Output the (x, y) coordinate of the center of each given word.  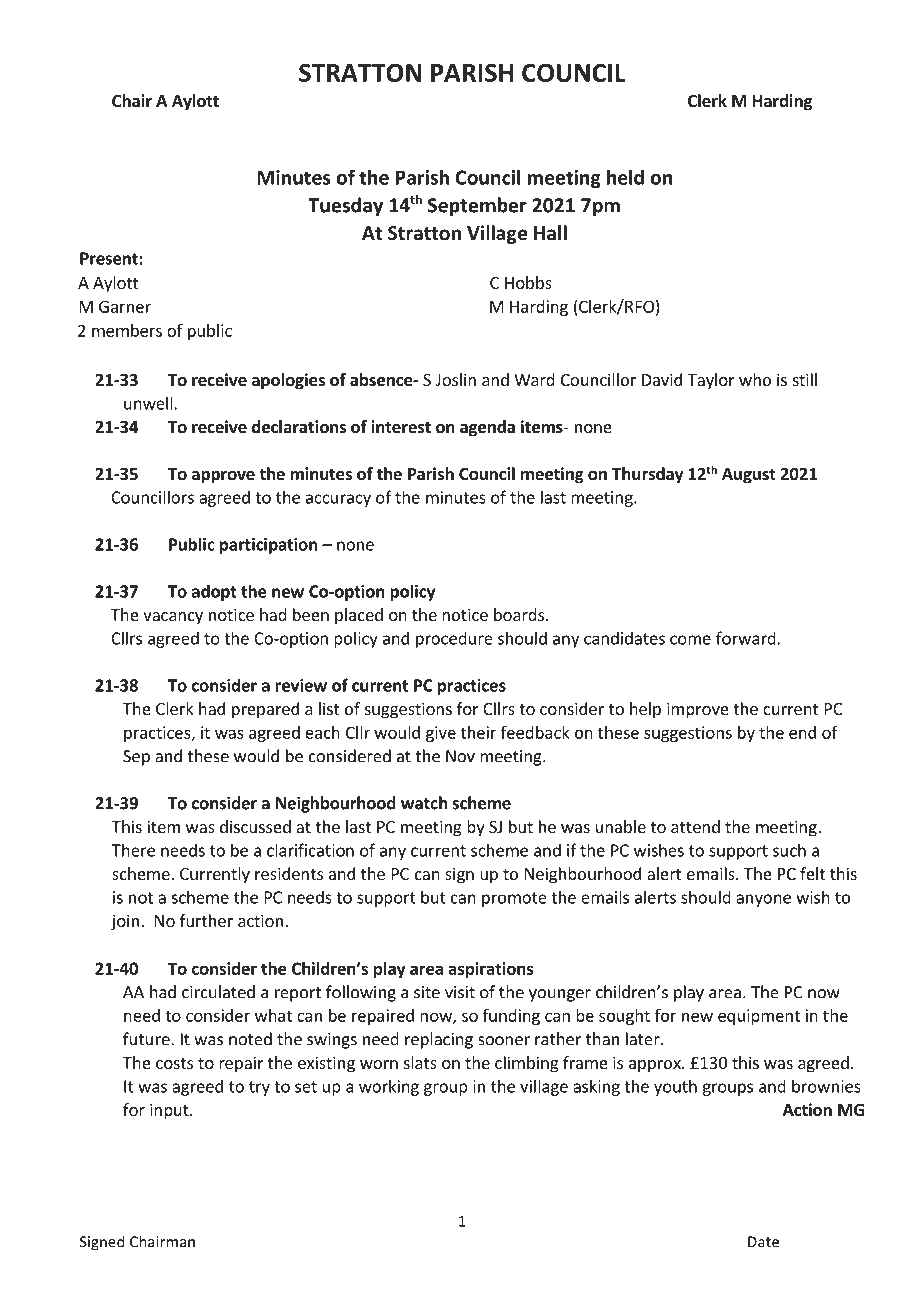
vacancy (173, 618)
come (690, 640)
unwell (148, 403)
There (133, 850)
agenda (487, 428)
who (755, 379)
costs (174, 1063)
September (477, 206)
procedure (454, 640)
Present (110, 258)
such (789, 850)
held (625, 177)
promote (514, 899)
